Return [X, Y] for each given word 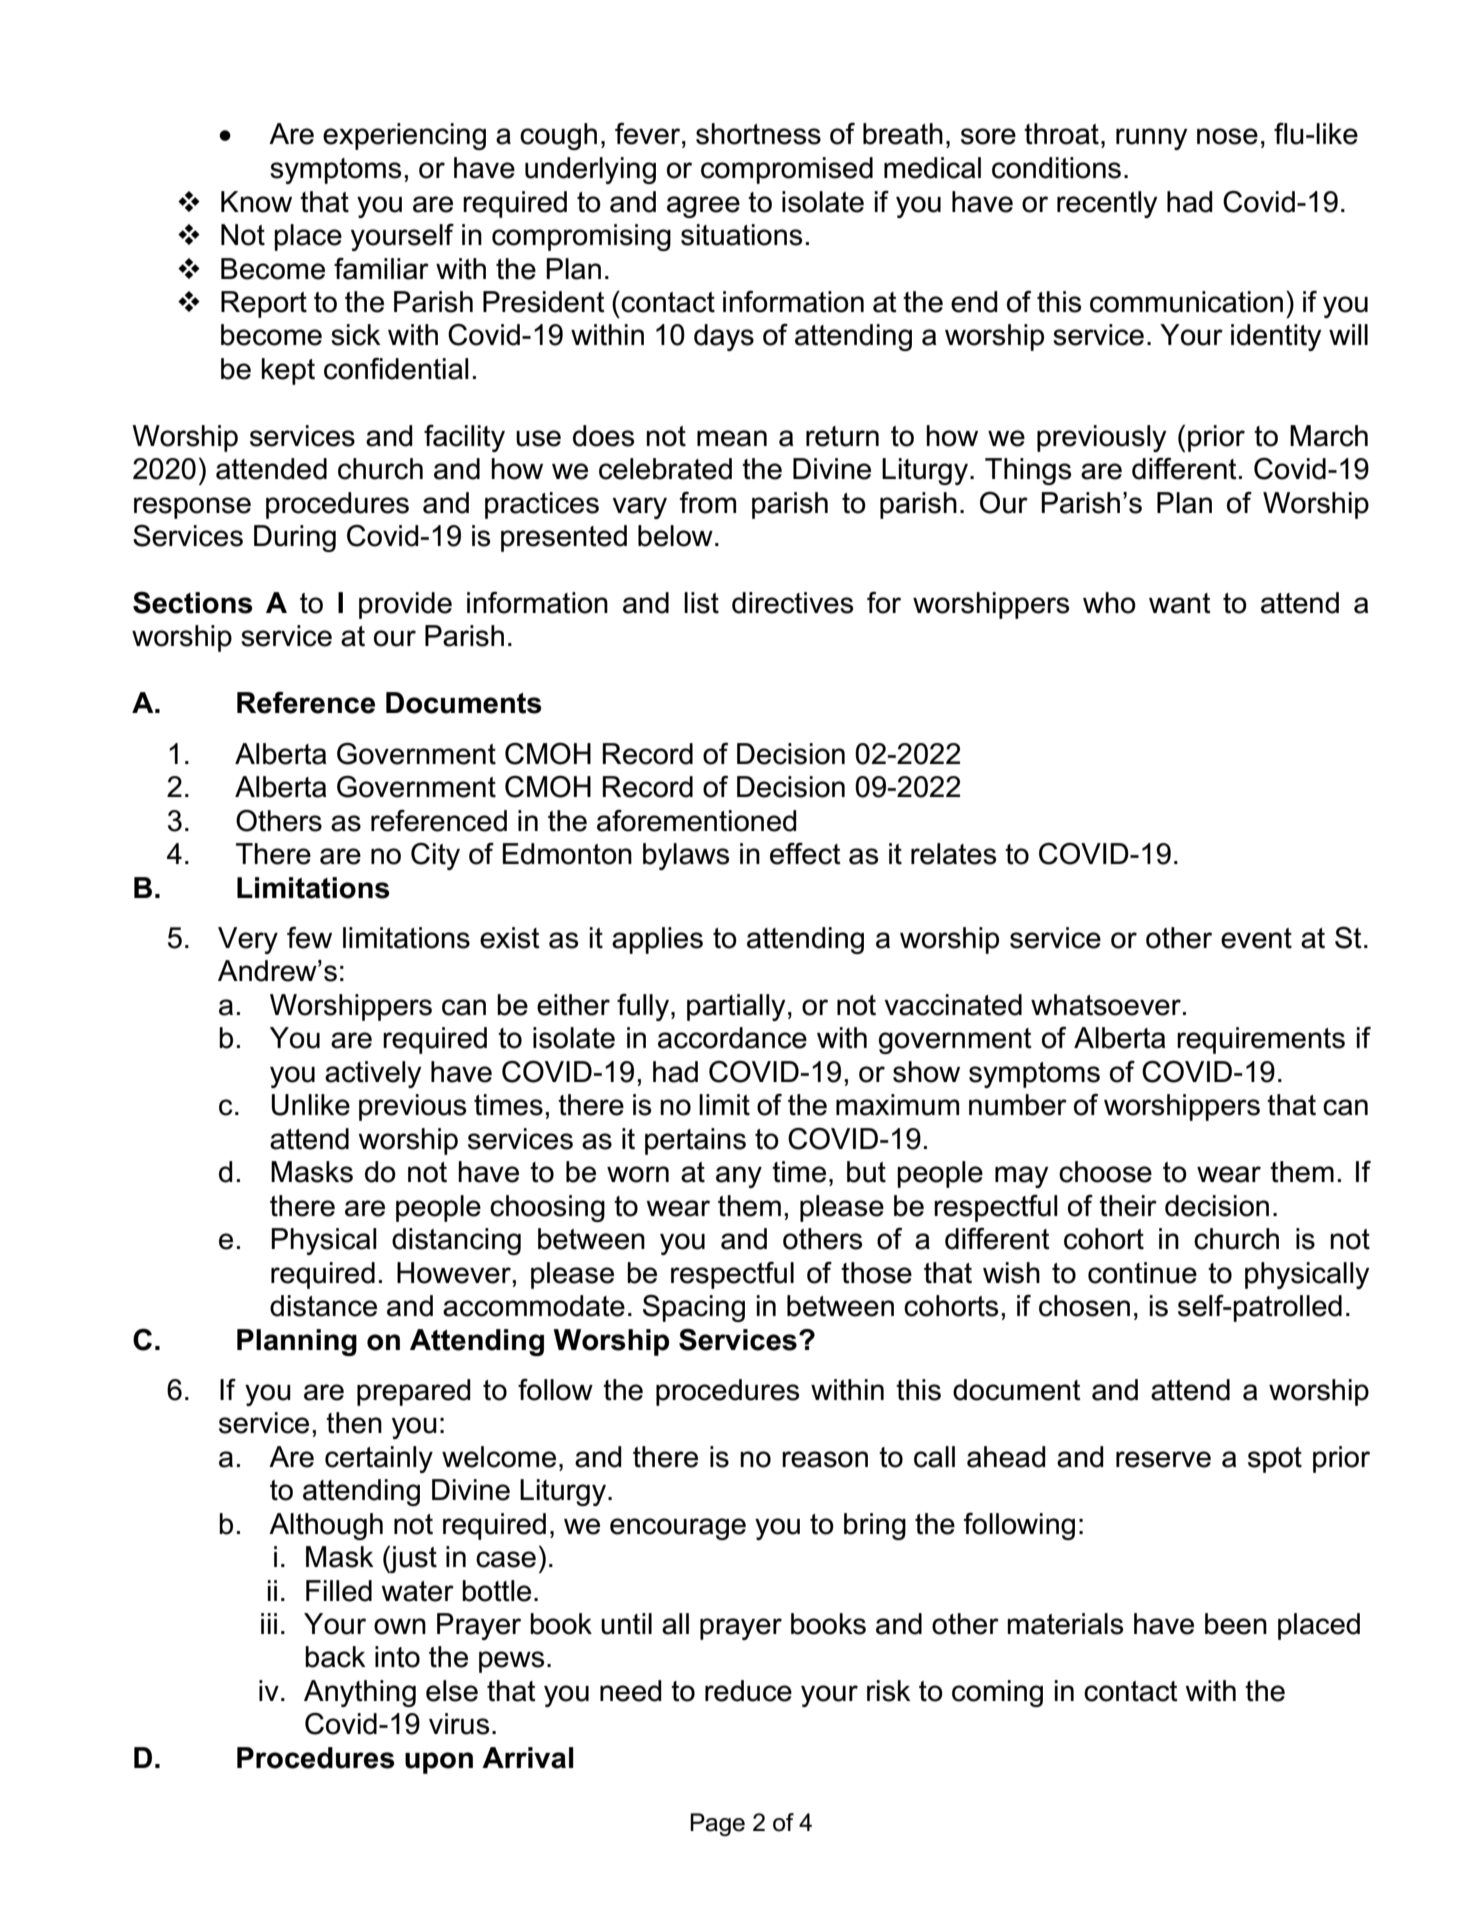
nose [1227, 136]
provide [405, 605]
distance [323, 1306]
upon [439, 1763]
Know [256, 202]
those [876, 1273]
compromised [787, 170]
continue [1142, 1273]
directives [793, 603]
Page [717, 1824]
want [1180, 603]
